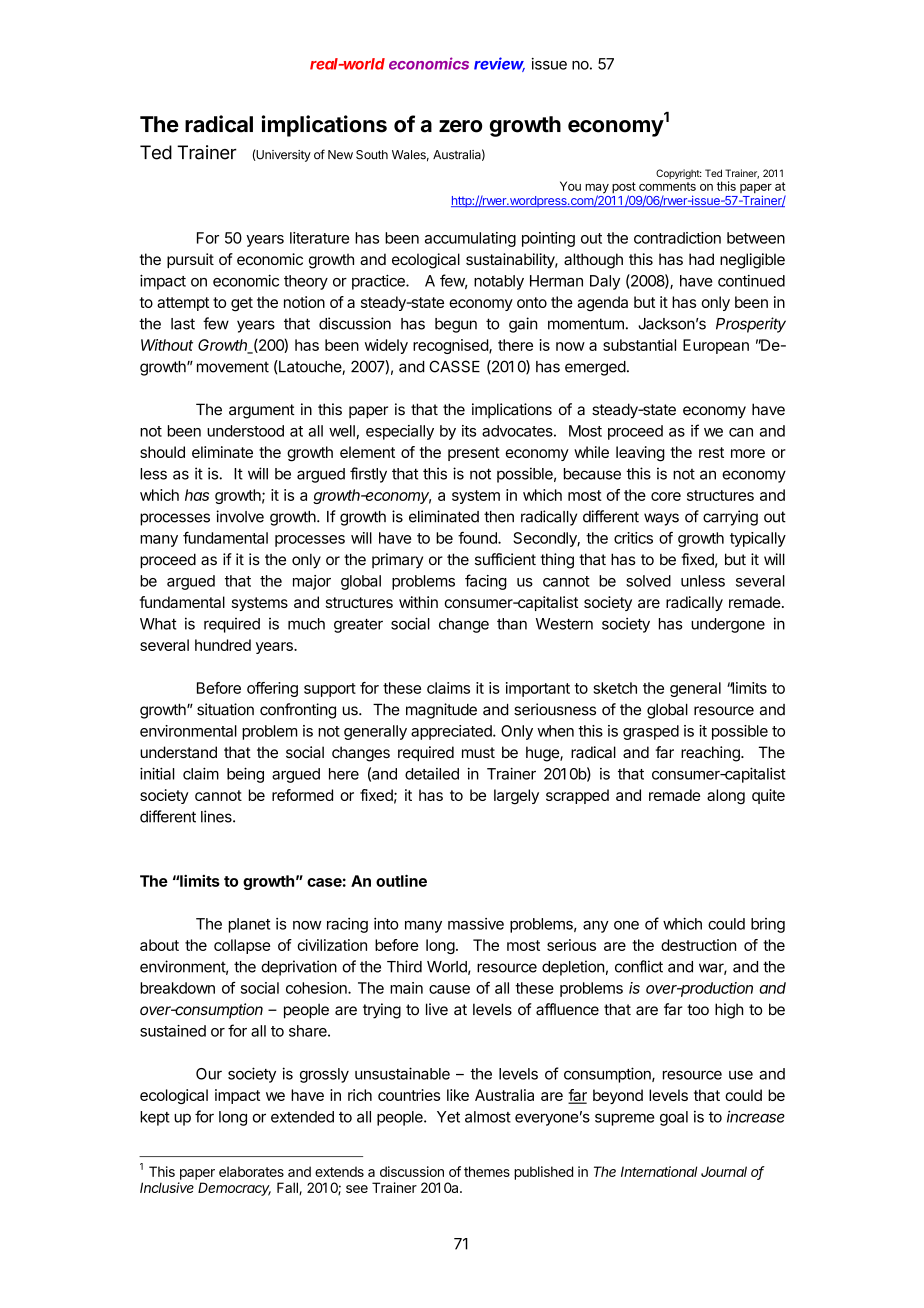 The height and width of the page is (1308, 924). What do you see at coordinates (460, 126) in the page?
I see `zero` at bounding box center [460, 126].
